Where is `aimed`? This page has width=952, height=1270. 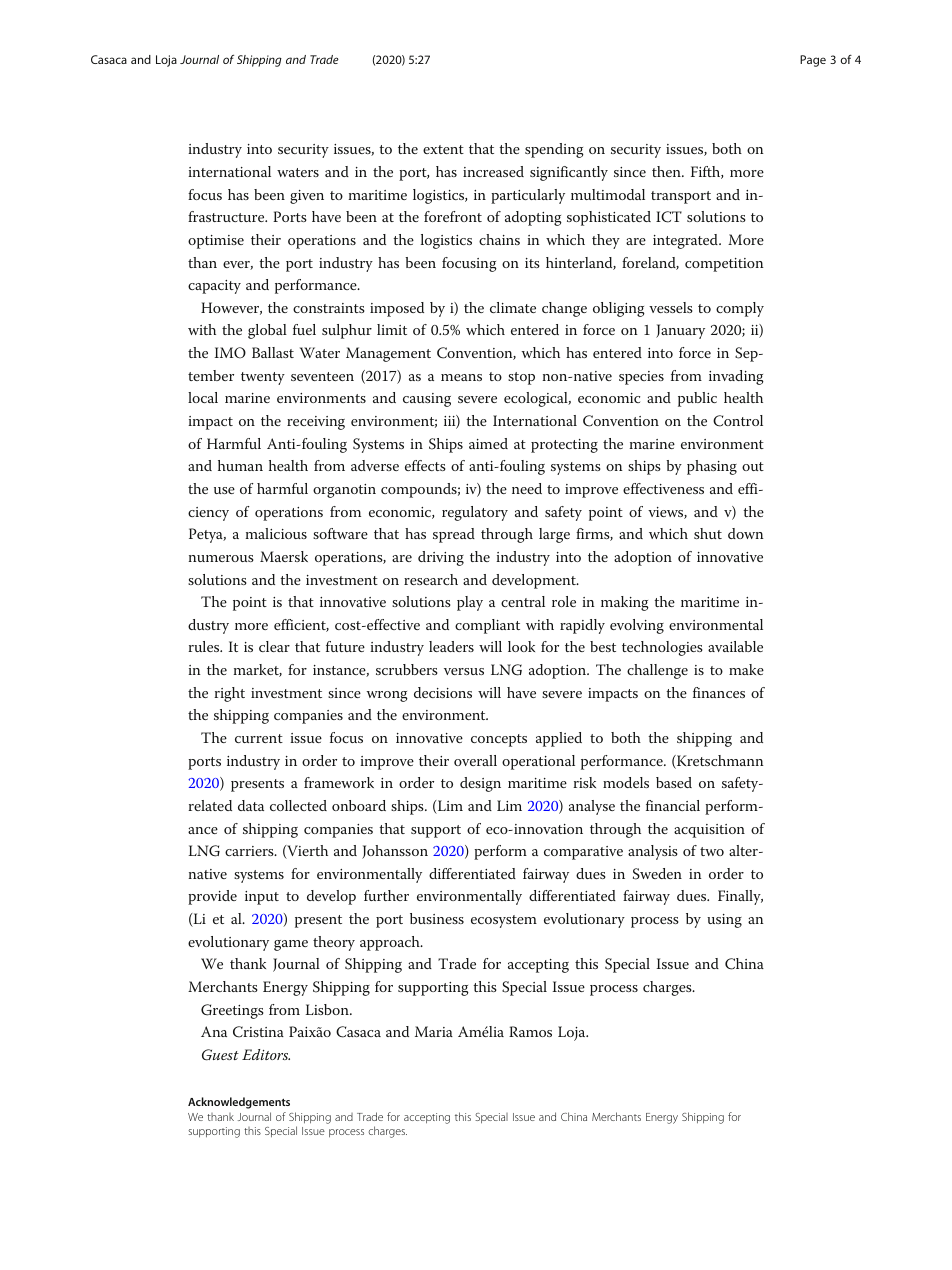
aimed is located at coordinates (488, 443).
